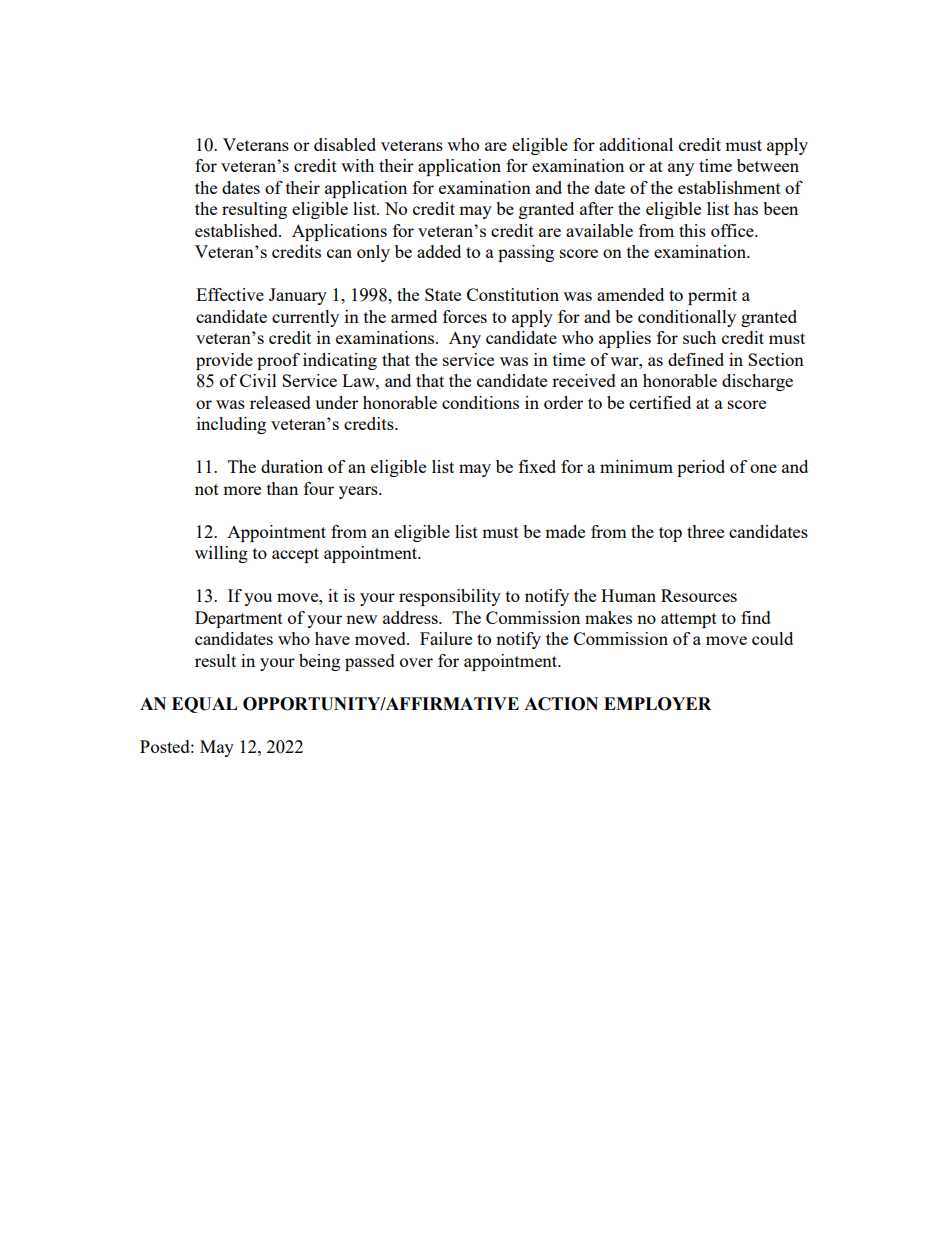 Image resolution: width=952 pixels, height=1233 pixels. Describe the element at coordinates (295, 555) in the screenshot. I see `accept` at that location.
